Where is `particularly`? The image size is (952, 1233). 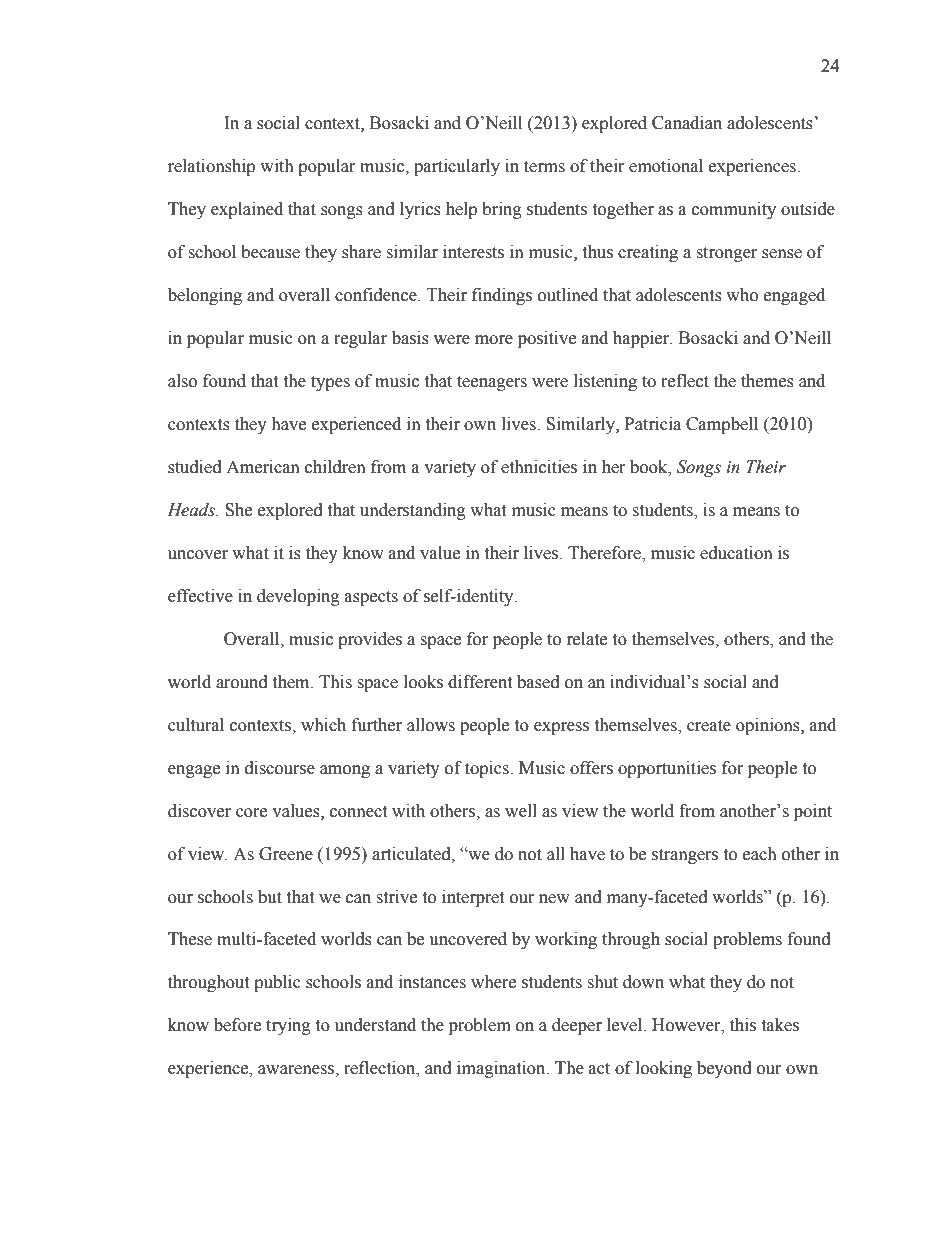
particularly is located at coordinates (457, 167).
